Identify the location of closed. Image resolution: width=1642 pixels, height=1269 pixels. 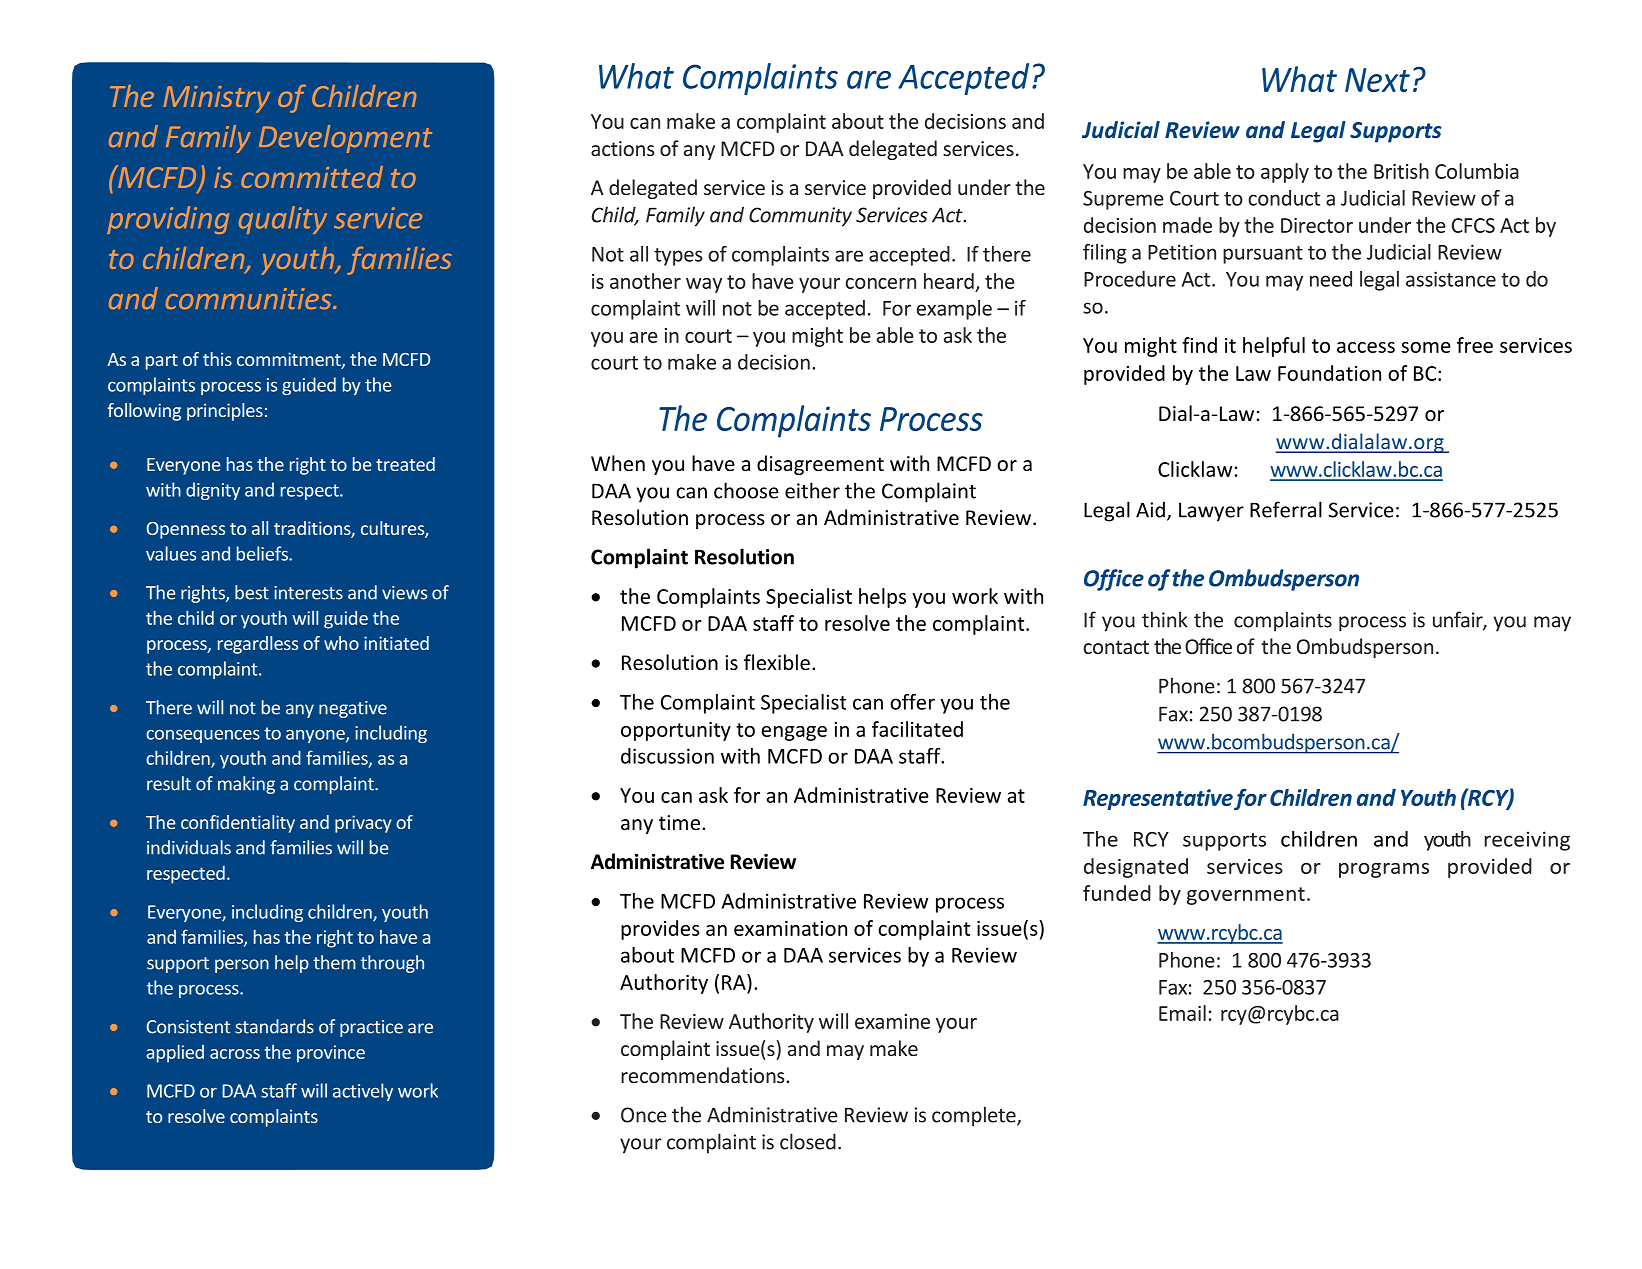
(808, 1141).
